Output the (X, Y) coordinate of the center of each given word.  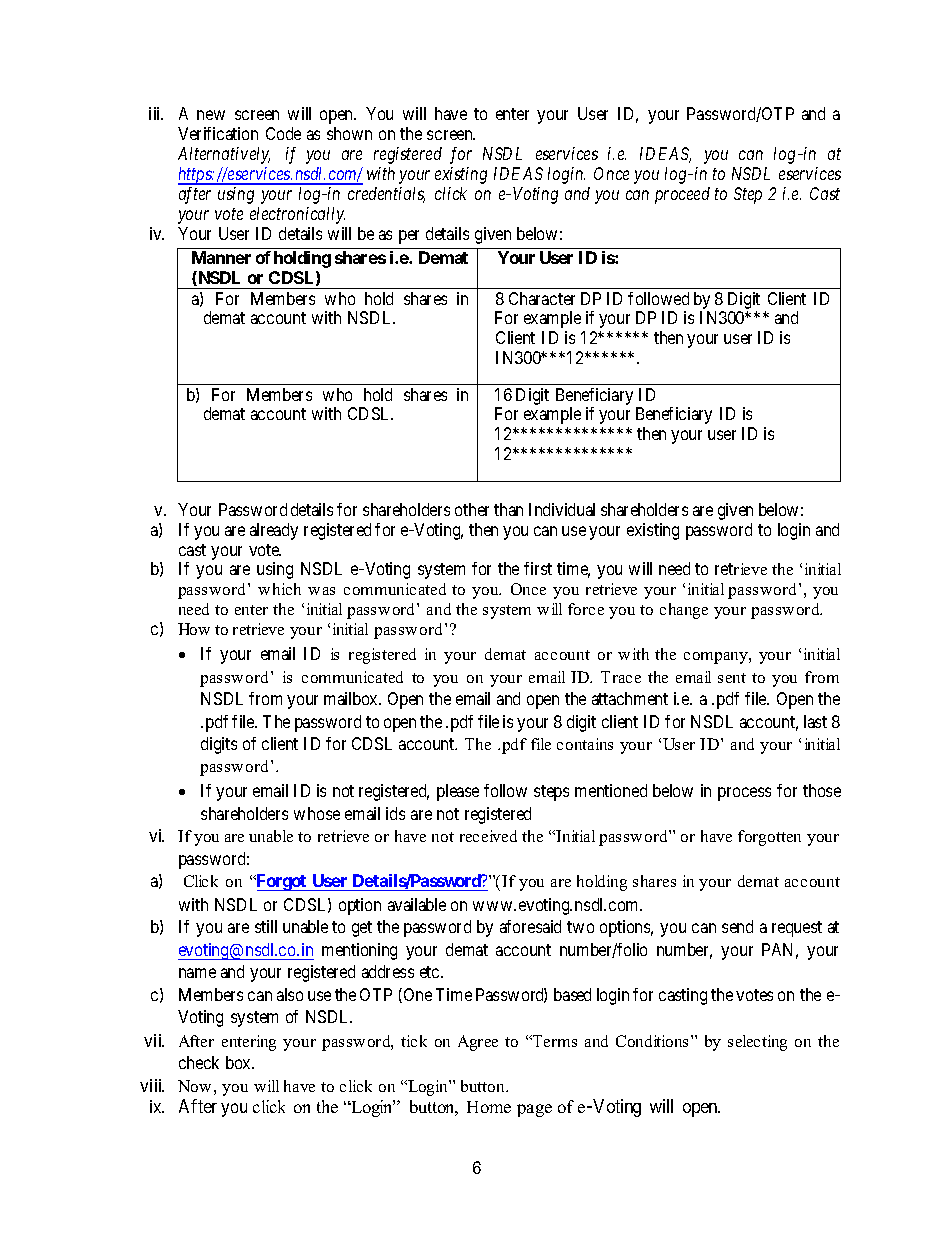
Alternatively (224, 155)
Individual (562, 509)
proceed (682, 195)
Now (194, 1086)
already (274, 531)
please (458, 792)
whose (317, 813)
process (744, 794)
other (472, 509)
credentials (386, 195)
